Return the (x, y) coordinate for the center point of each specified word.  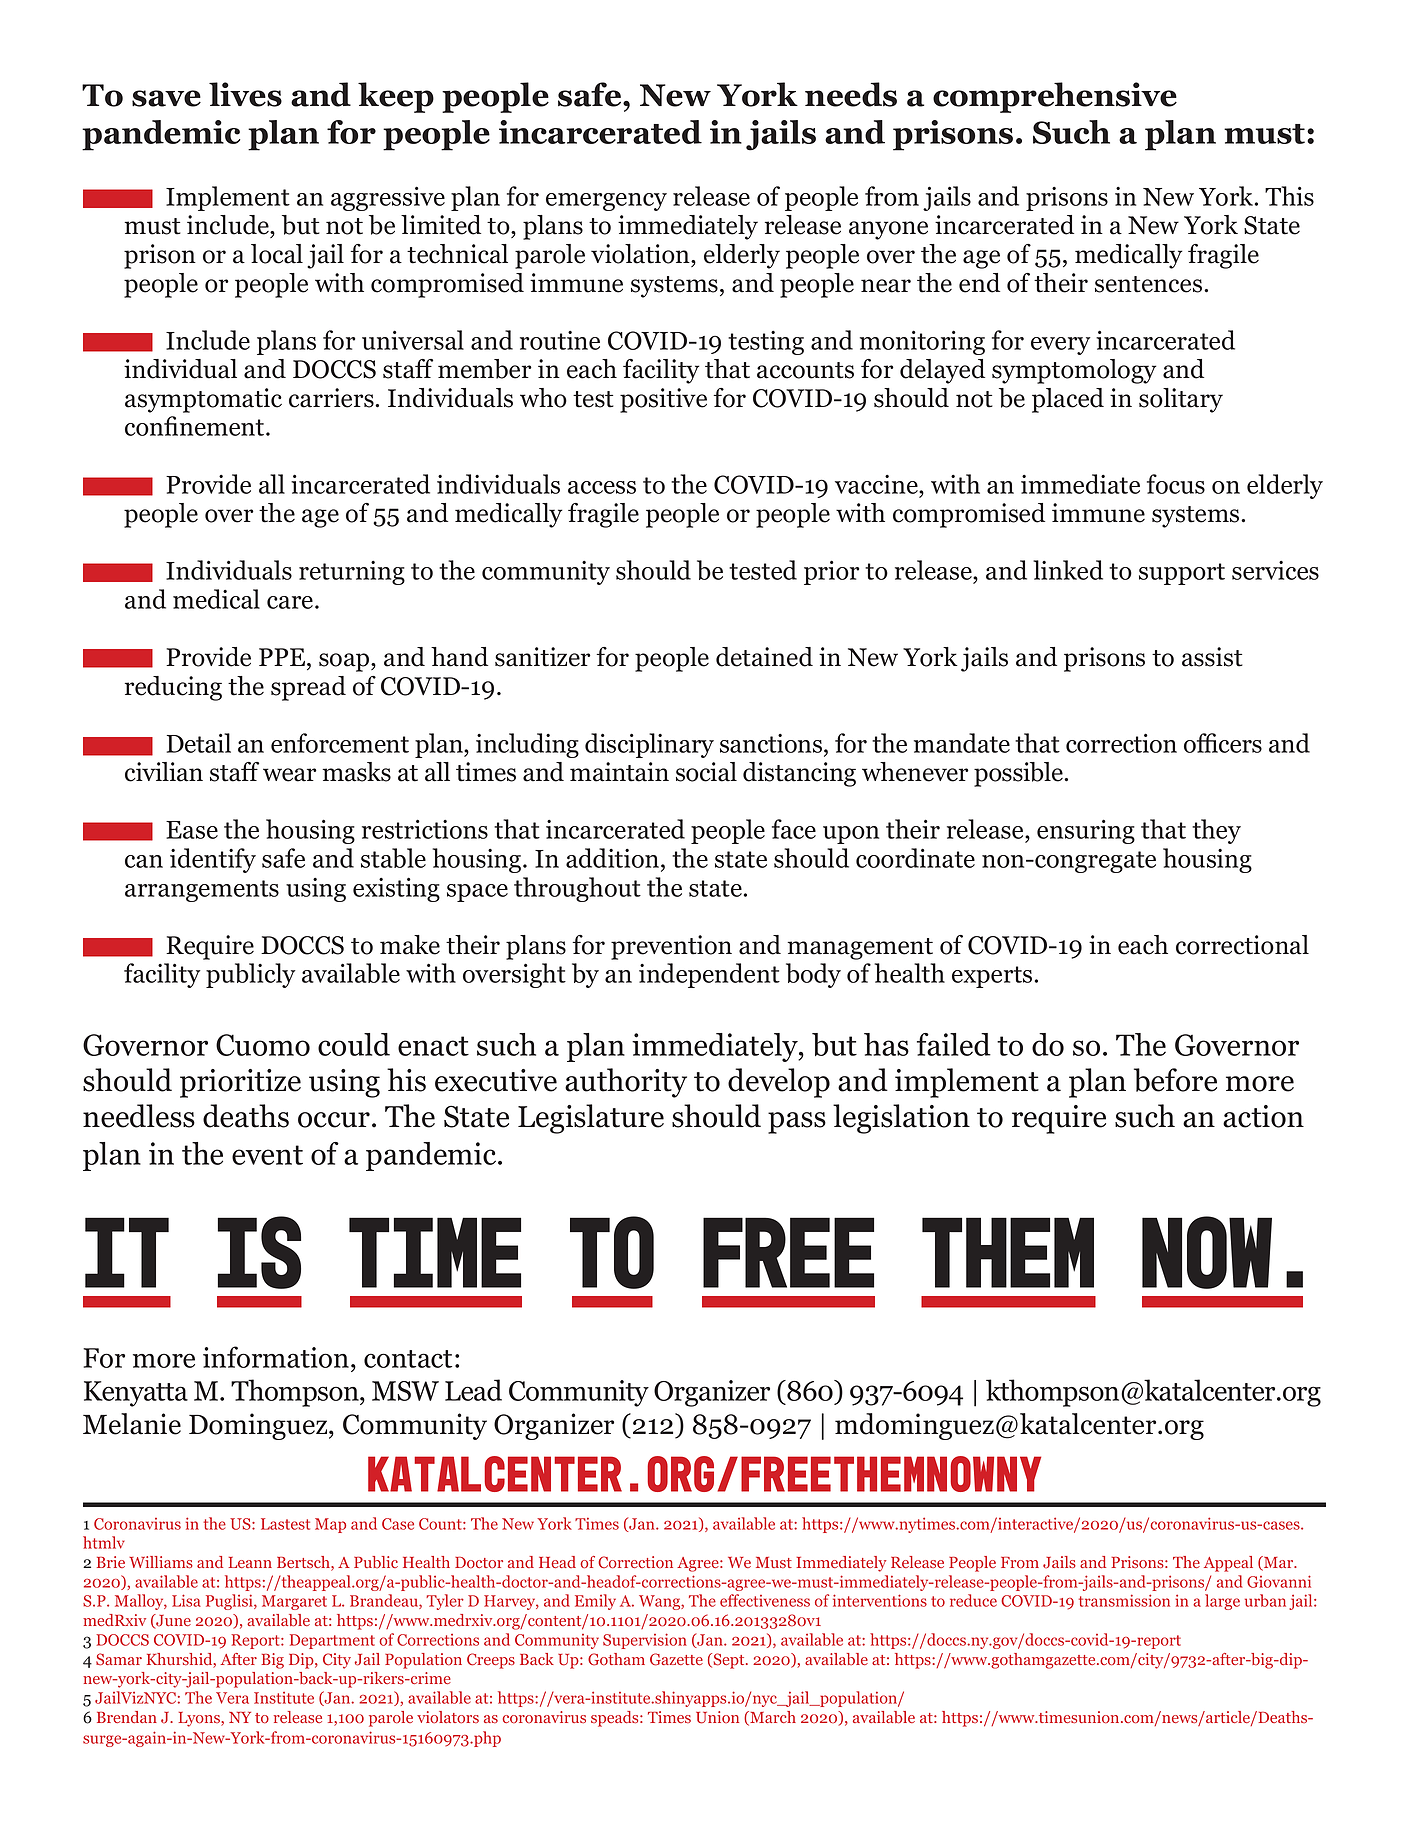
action (1263, 1116)
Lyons (200, 1719)
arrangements (202, 891)
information (276, 1357)
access (602, 487)
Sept (729, 1661)
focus (1176, 484)
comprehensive (1055, 97)
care (291, 602)
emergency (606, 202)
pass (797, 1123)
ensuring (1086, 831)
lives (245, 94)
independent (709, 975)
